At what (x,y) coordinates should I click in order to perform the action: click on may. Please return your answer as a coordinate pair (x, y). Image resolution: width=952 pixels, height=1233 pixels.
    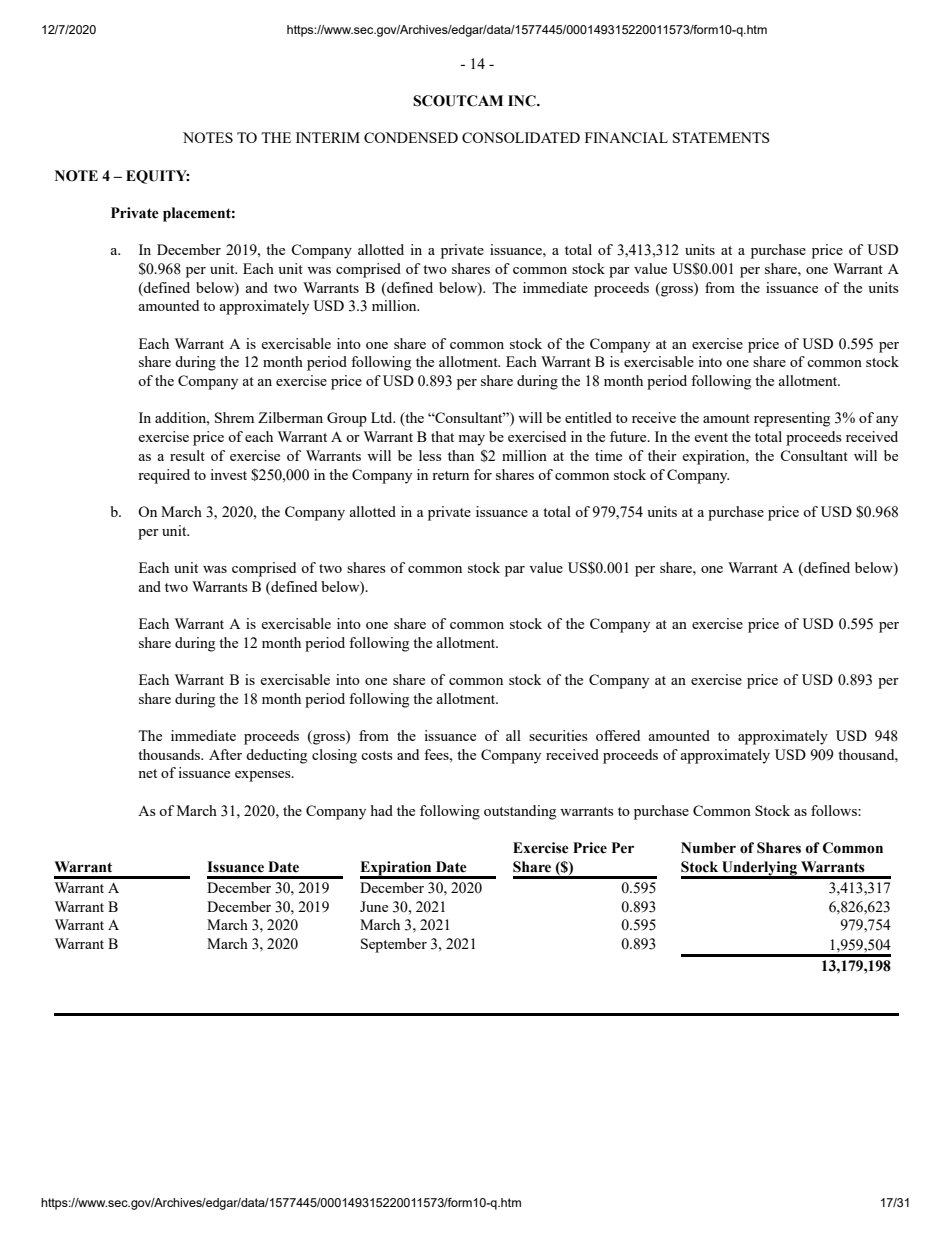
    Looking at the image, I should click on (471, 440).
